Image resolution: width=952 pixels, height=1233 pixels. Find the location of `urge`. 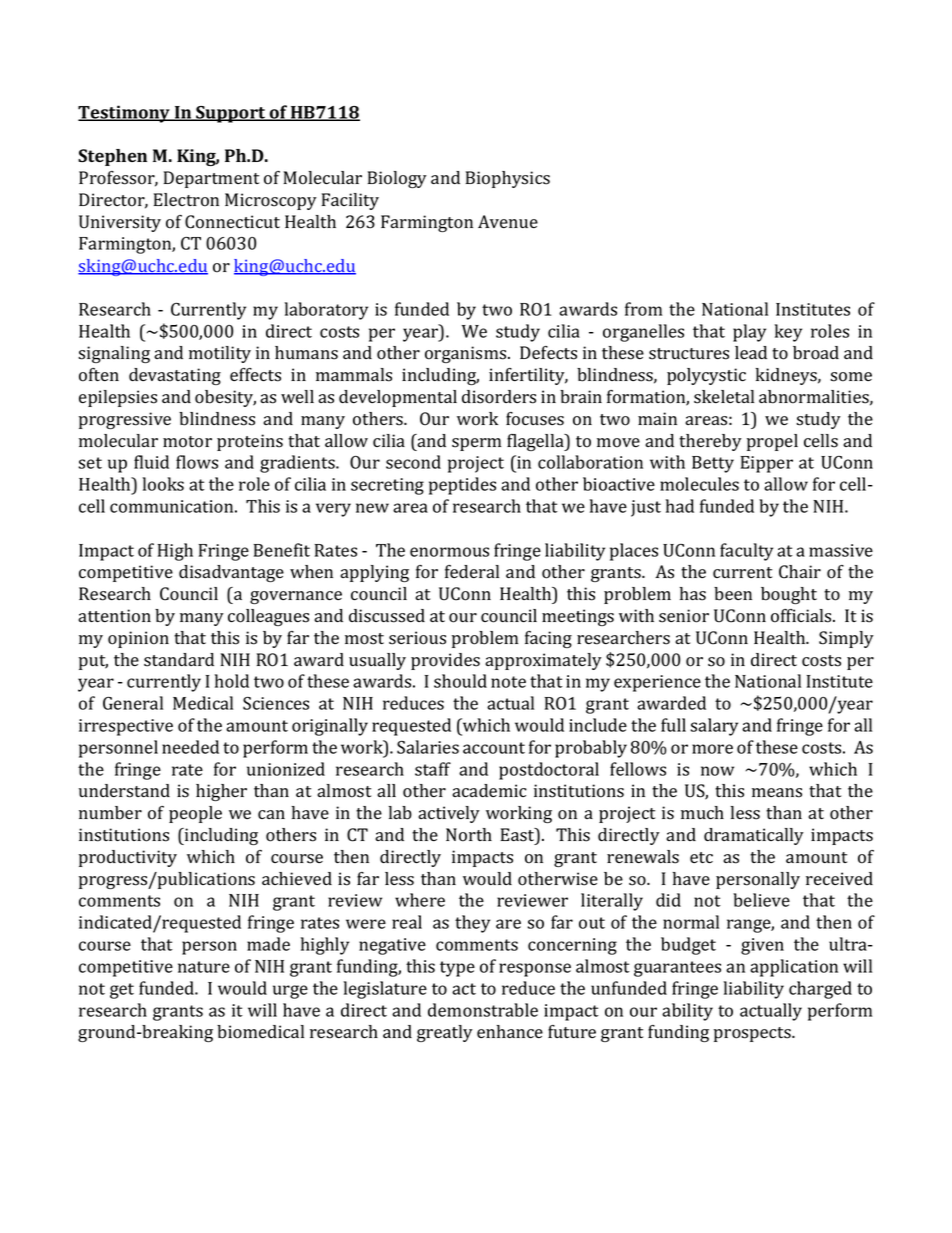

urge is located at coordinates (290, 992).
